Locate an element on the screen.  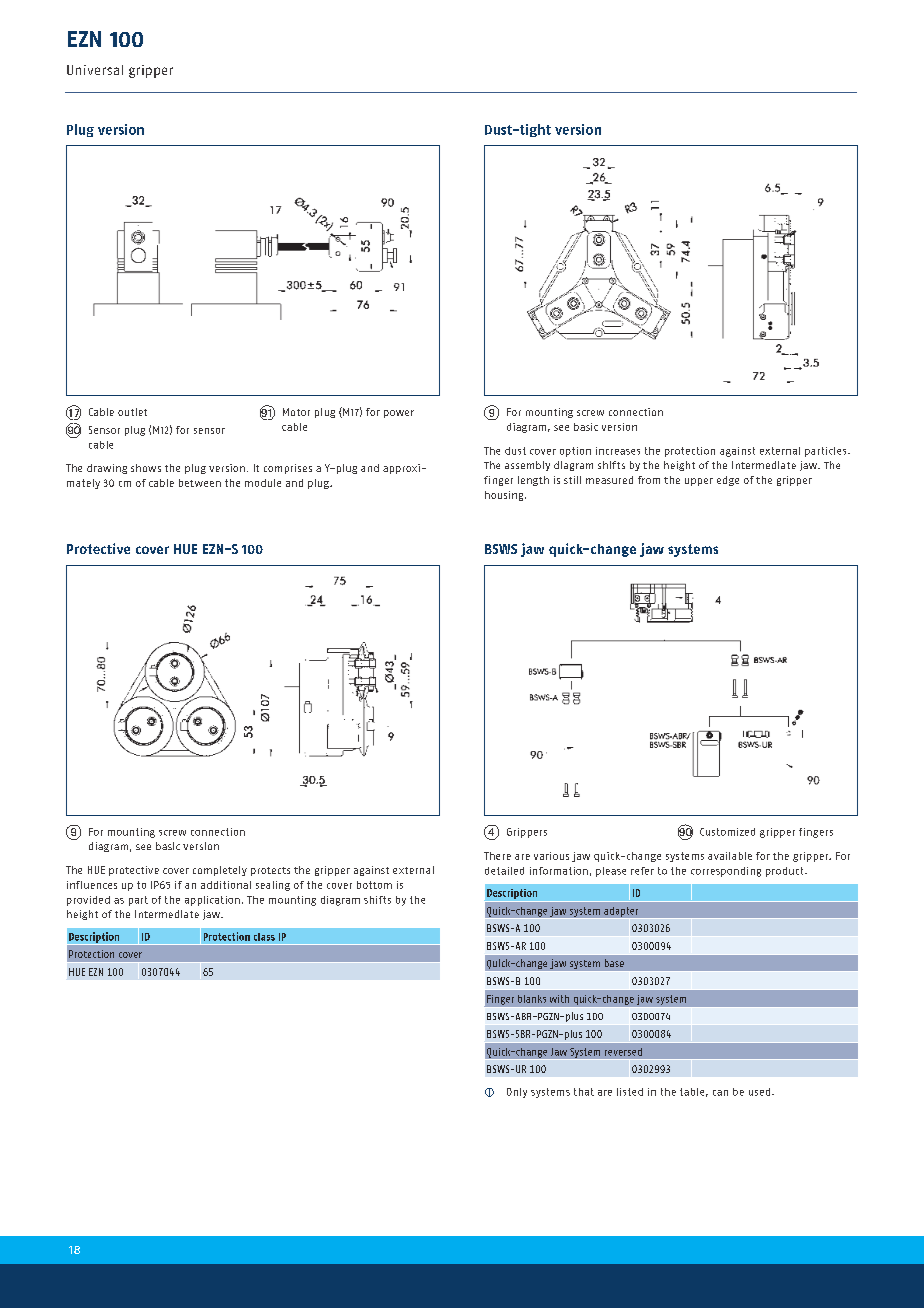
class is located at coordinates (264, 937).
